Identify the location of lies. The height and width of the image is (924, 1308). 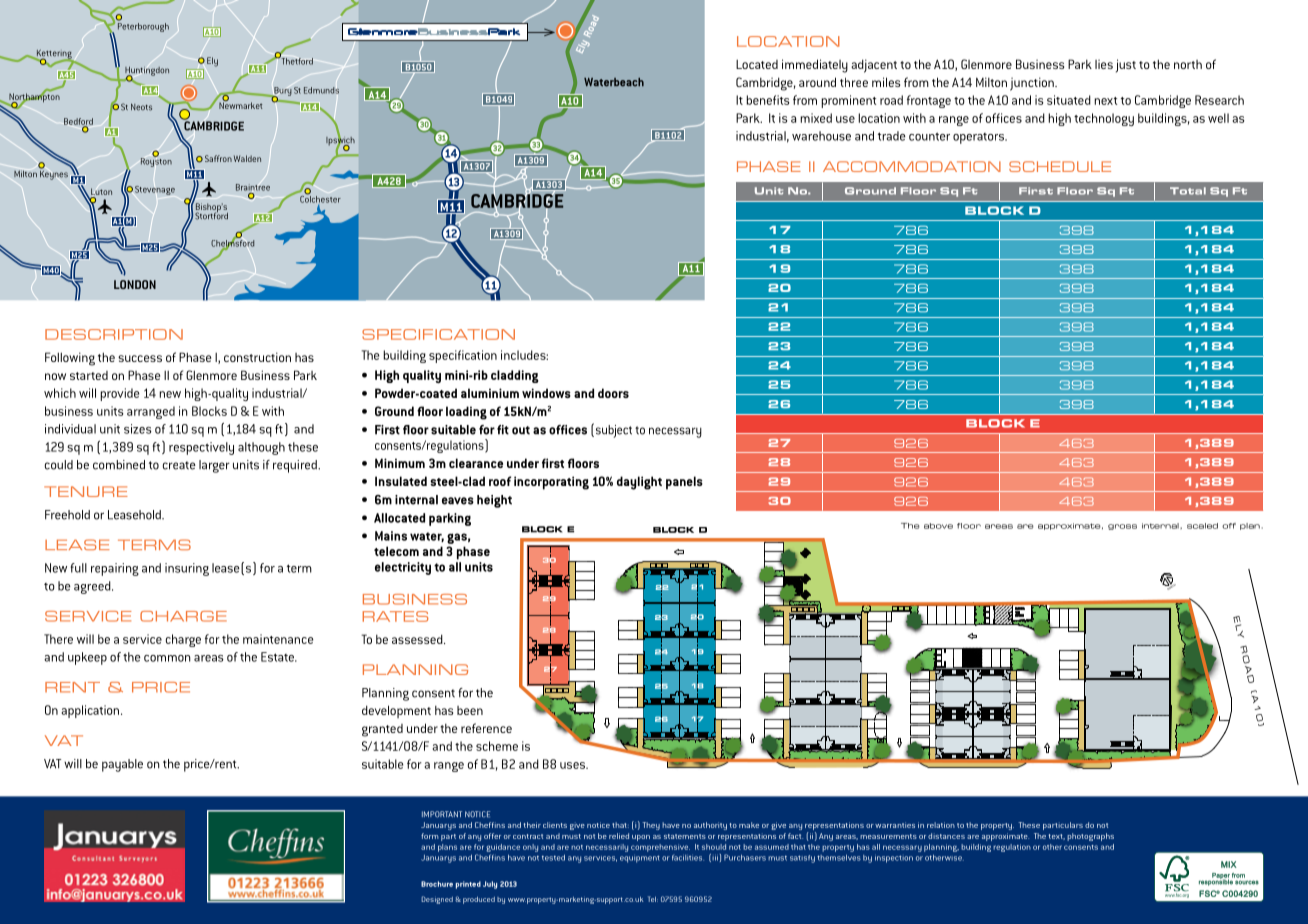
(1104, 64).
